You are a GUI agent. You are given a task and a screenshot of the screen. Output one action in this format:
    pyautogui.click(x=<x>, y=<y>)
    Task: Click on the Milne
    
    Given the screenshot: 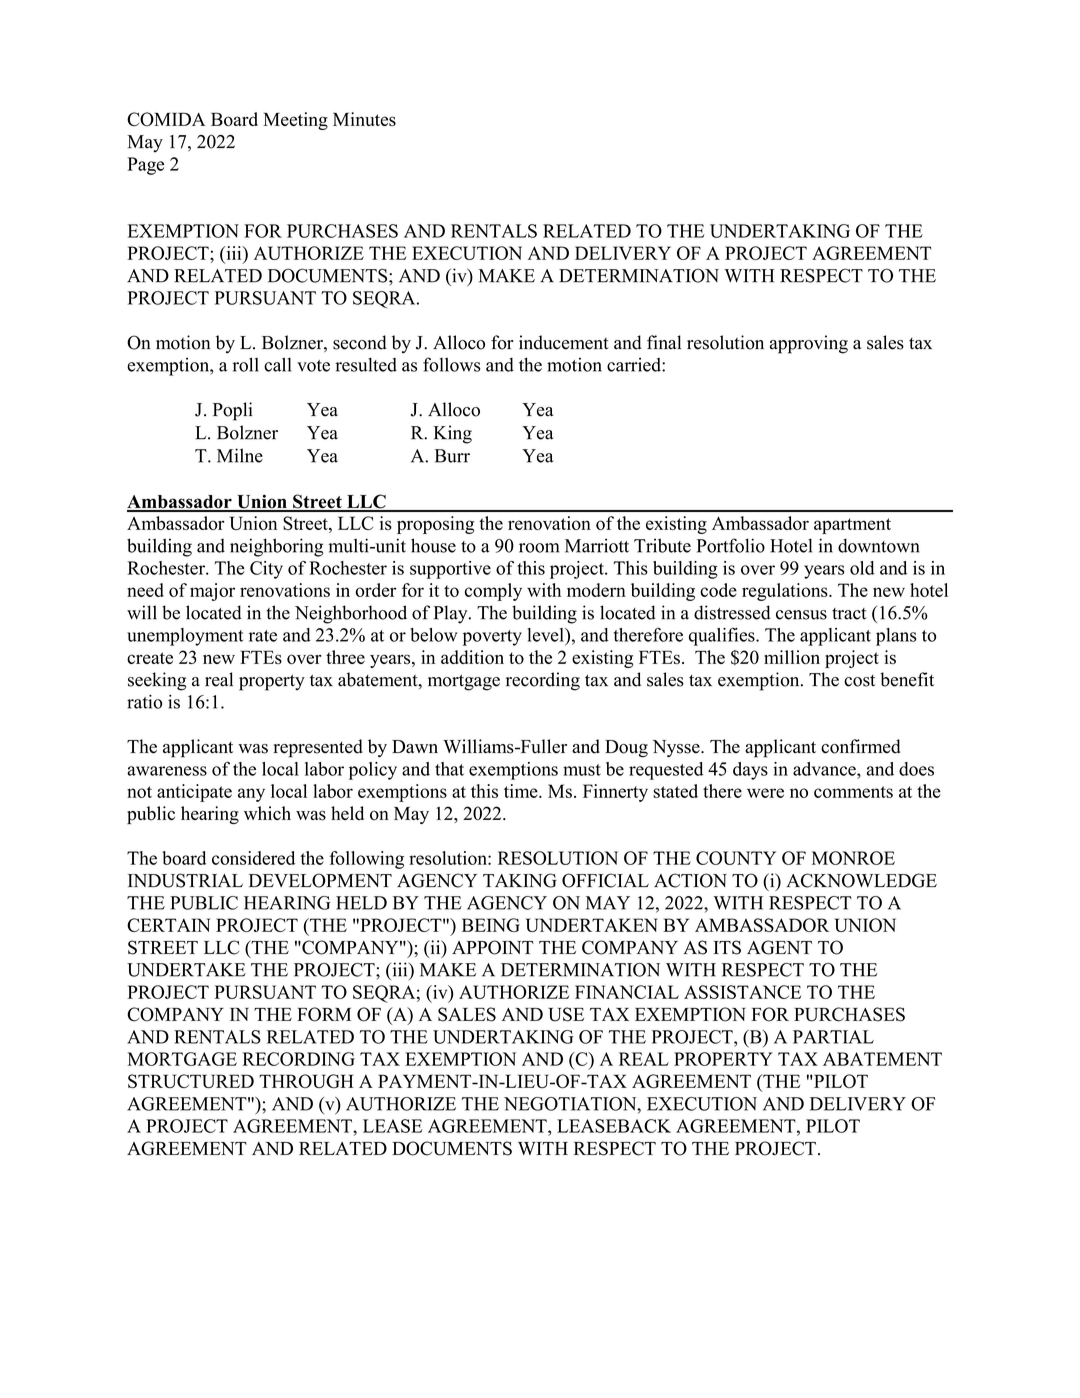 What is the action you would take?
    pyautogui.click(x=240, y=455)
